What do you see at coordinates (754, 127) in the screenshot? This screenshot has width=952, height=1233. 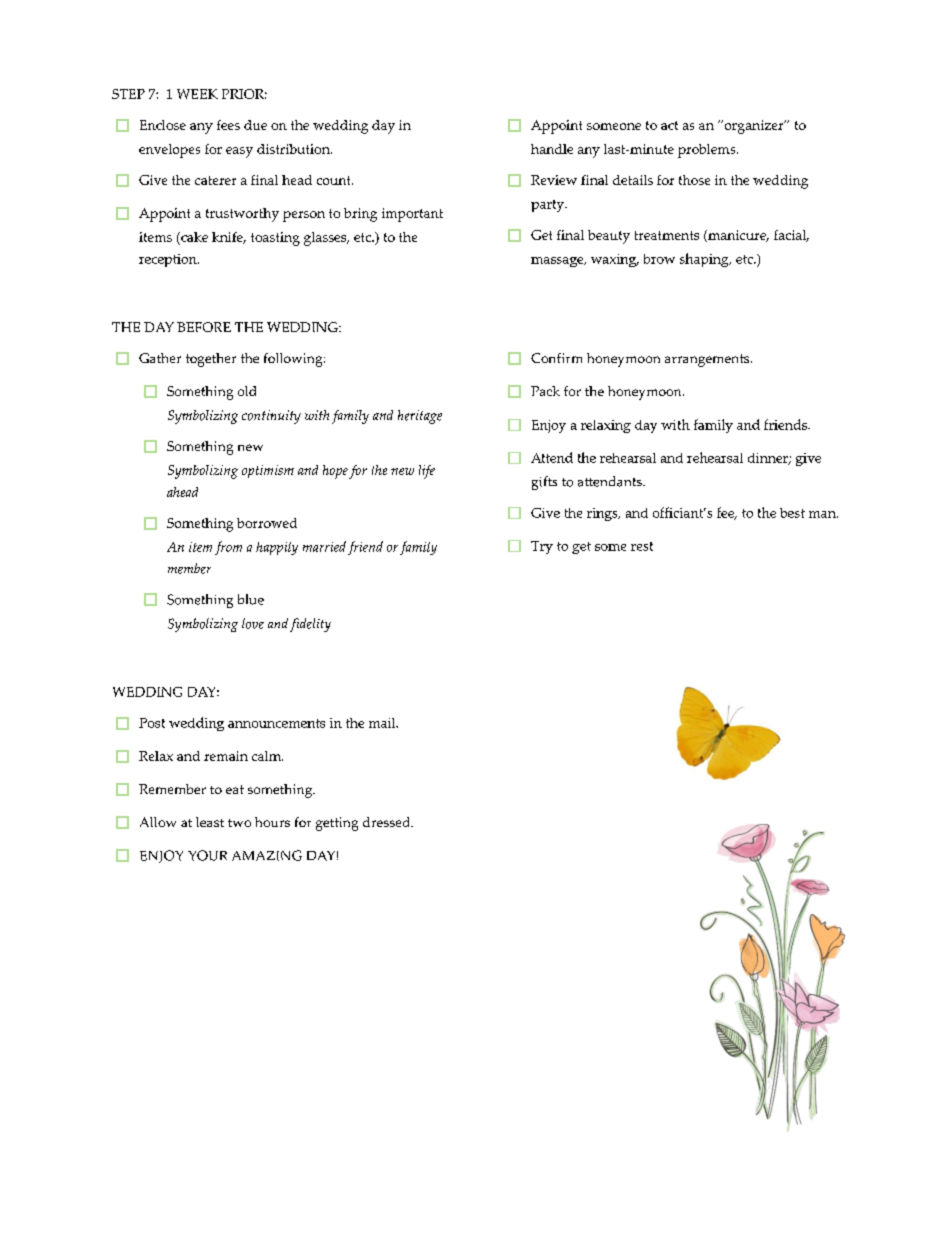 I see `organizer` at bounding box center [754, 127].
